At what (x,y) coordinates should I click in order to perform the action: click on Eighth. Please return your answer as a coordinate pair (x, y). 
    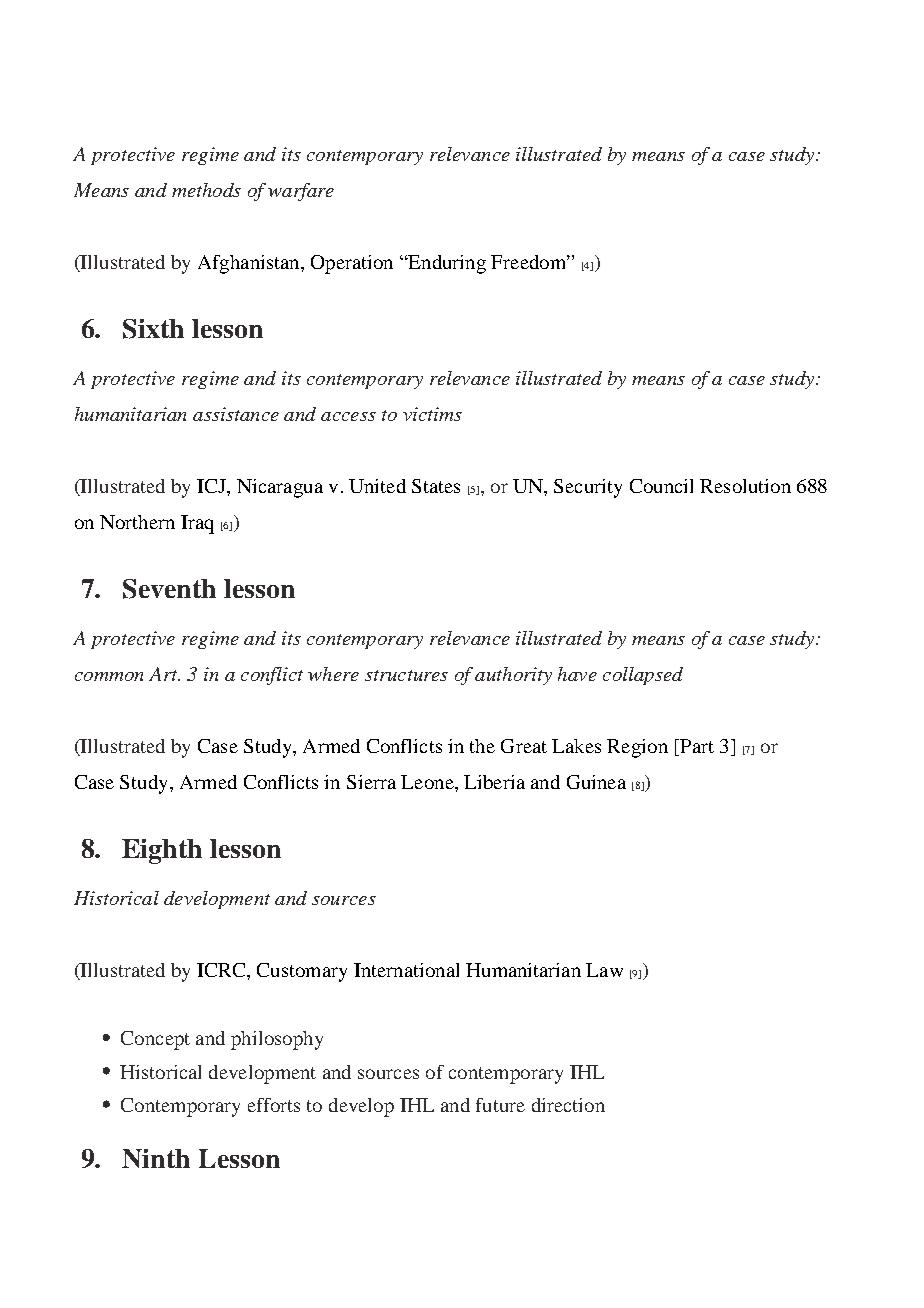
    Looking at the image, I should click on (162, 851).
